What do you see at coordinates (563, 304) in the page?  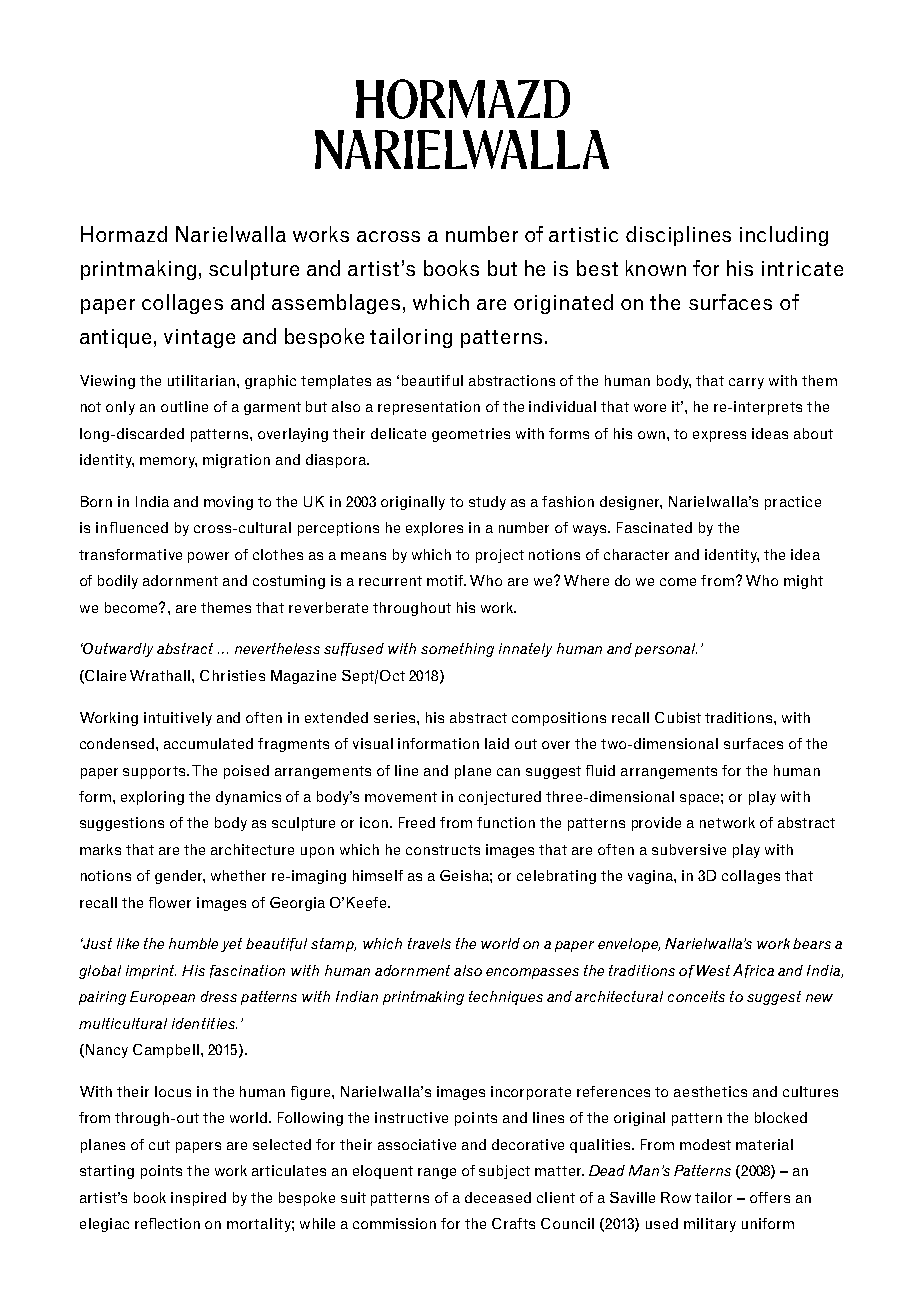 I see `originated` at bounding box center [563, 304].
